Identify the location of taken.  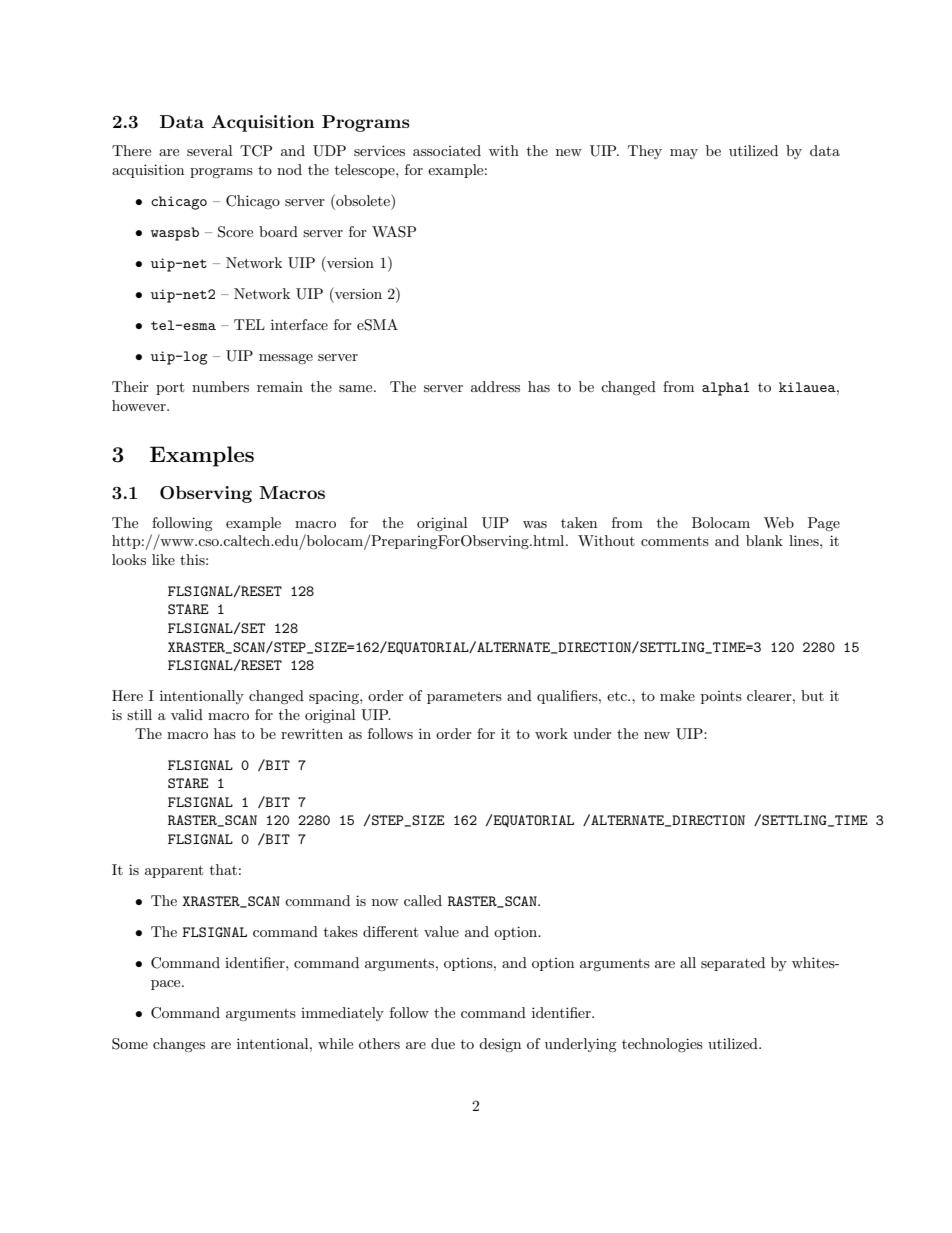
(579, 522).
